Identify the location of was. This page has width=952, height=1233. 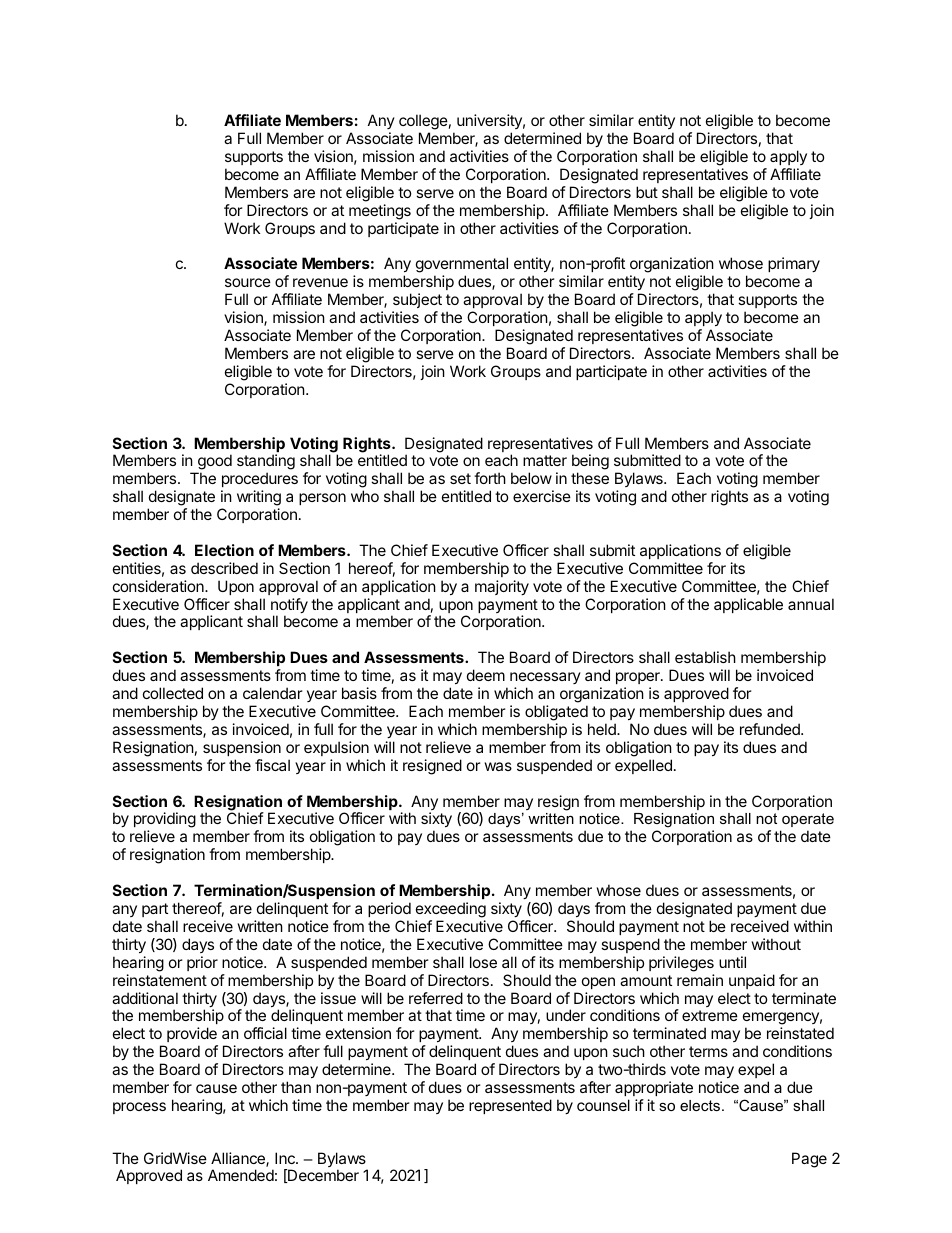
(498, 766).
